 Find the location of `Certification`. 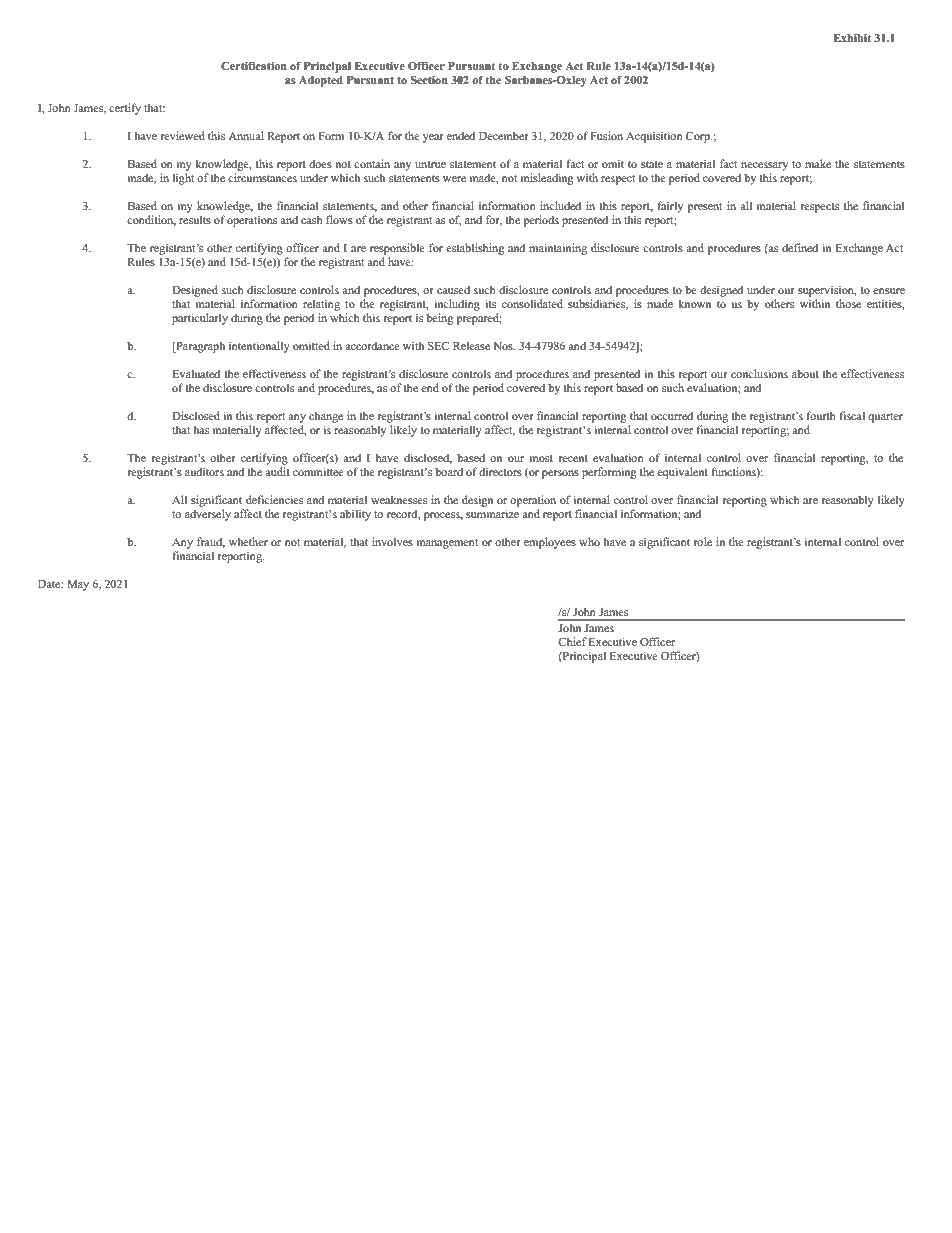

Certification is located at coordinates (254, 65).
